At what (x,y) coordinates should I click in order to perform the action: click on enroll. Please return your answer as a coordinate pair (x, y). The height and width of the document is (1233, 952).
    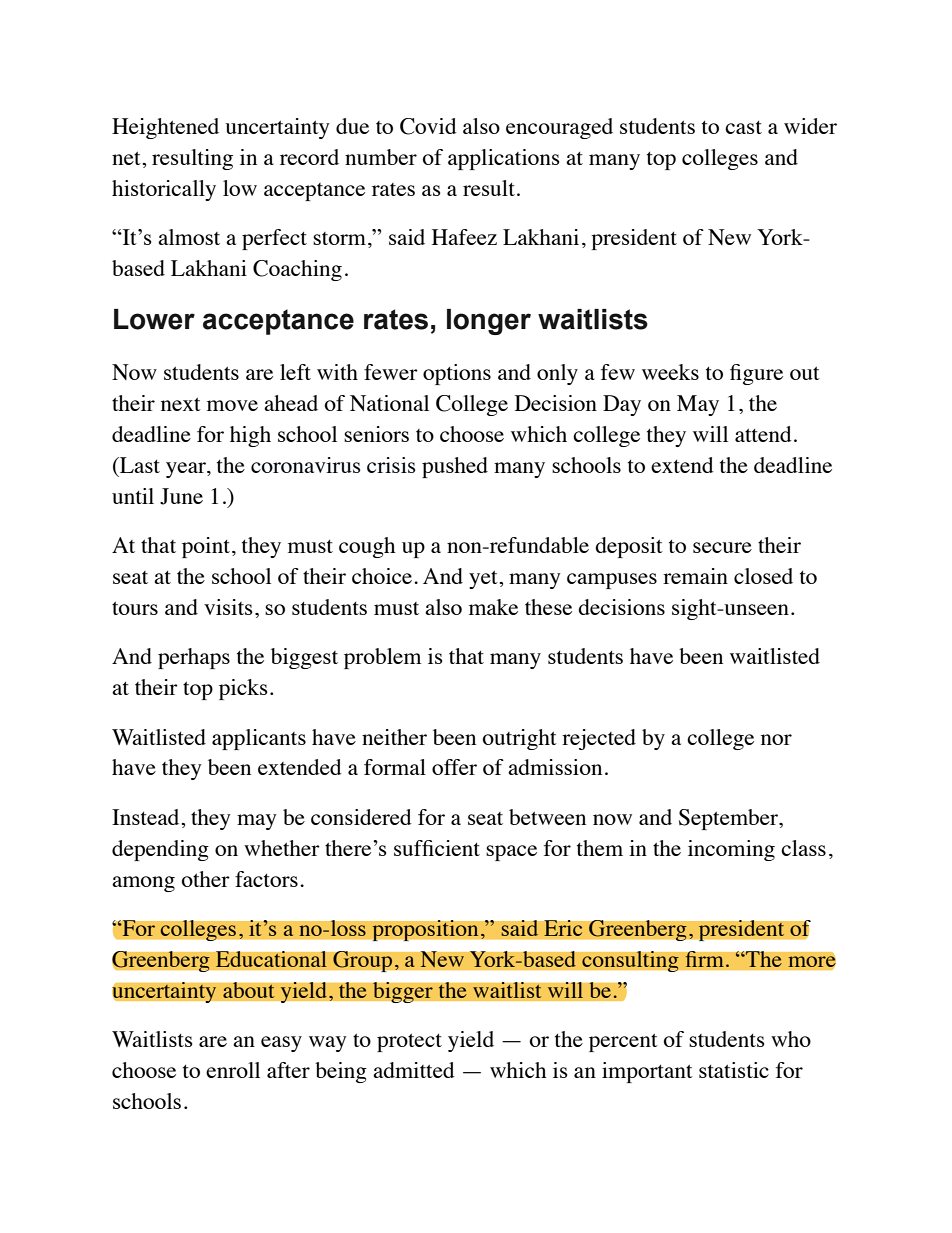
    Looking at the image, I should click on (233, 1070).
